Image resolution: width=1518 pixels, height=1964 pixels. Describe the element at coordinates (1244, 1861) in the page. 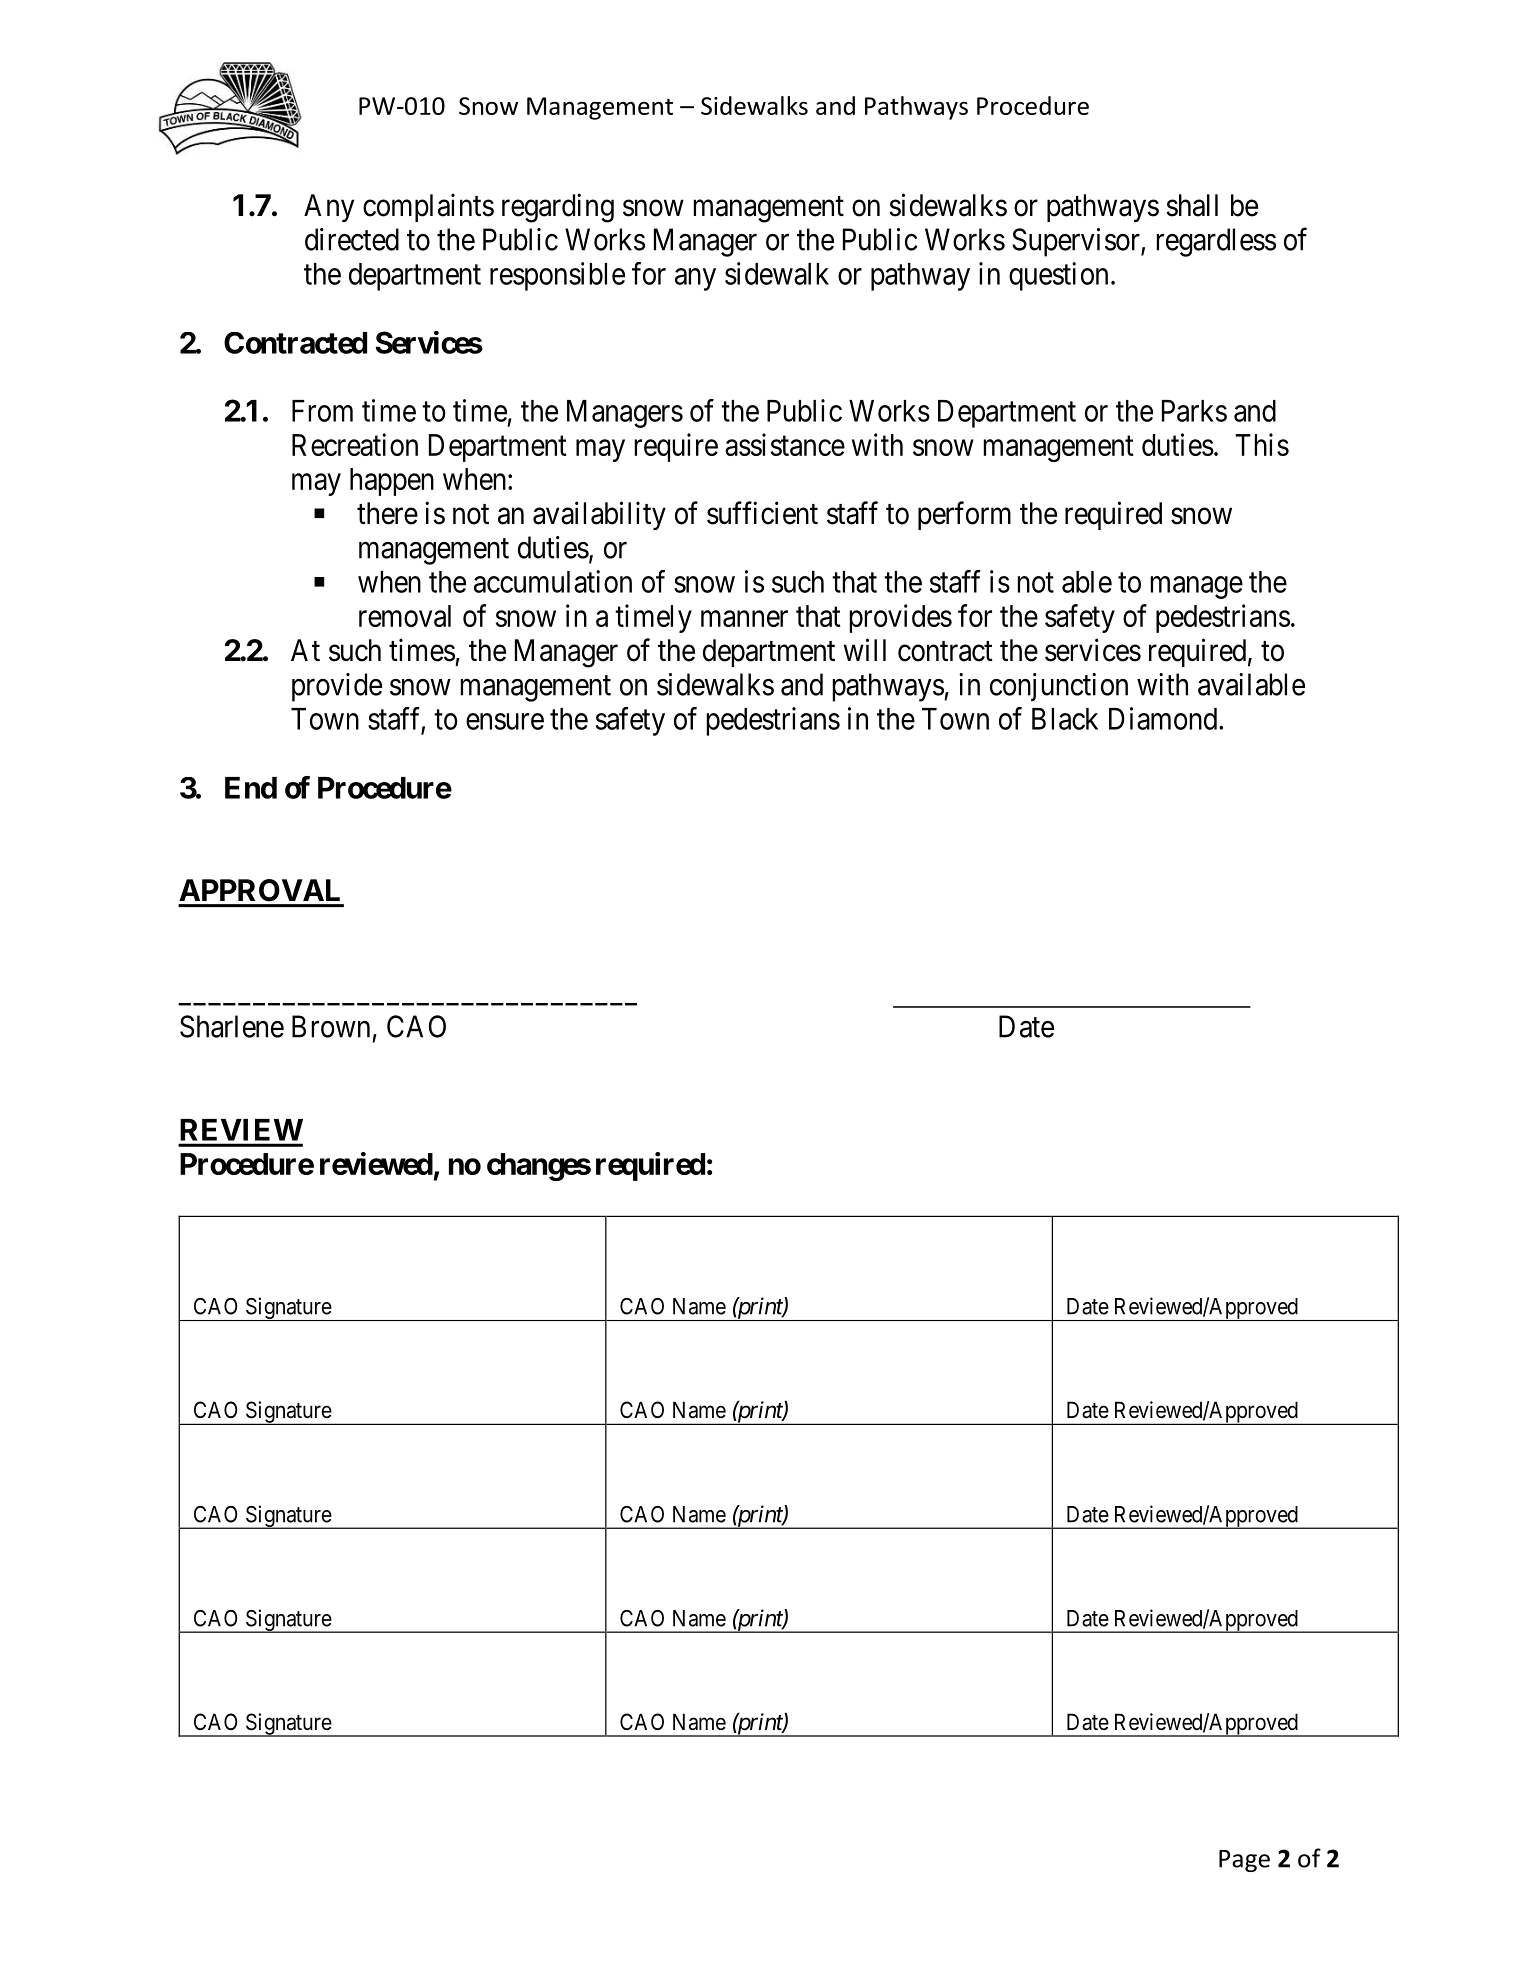

I see `Page` at that location.
